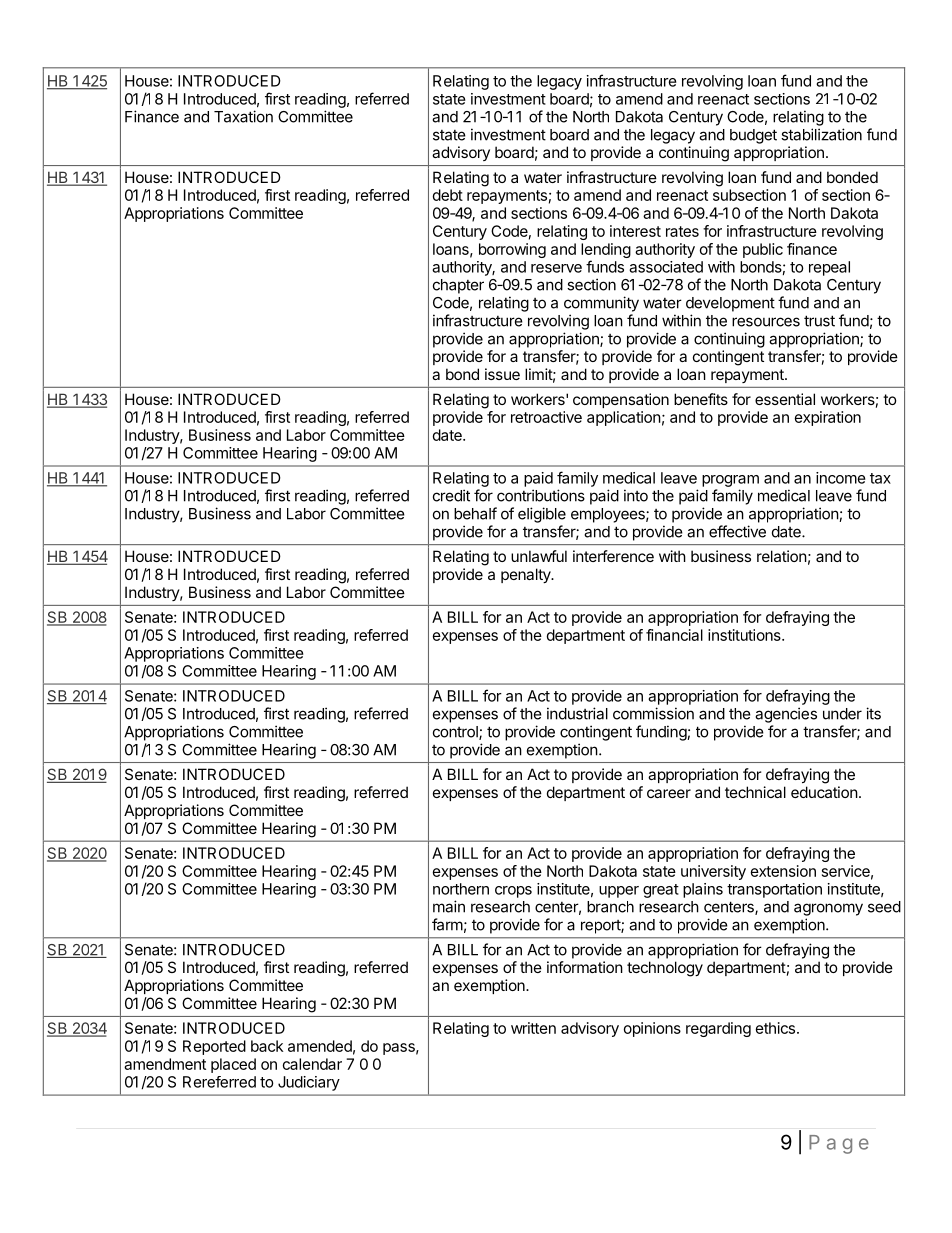  I want to click on Judiciary, so click(309, 1083).
